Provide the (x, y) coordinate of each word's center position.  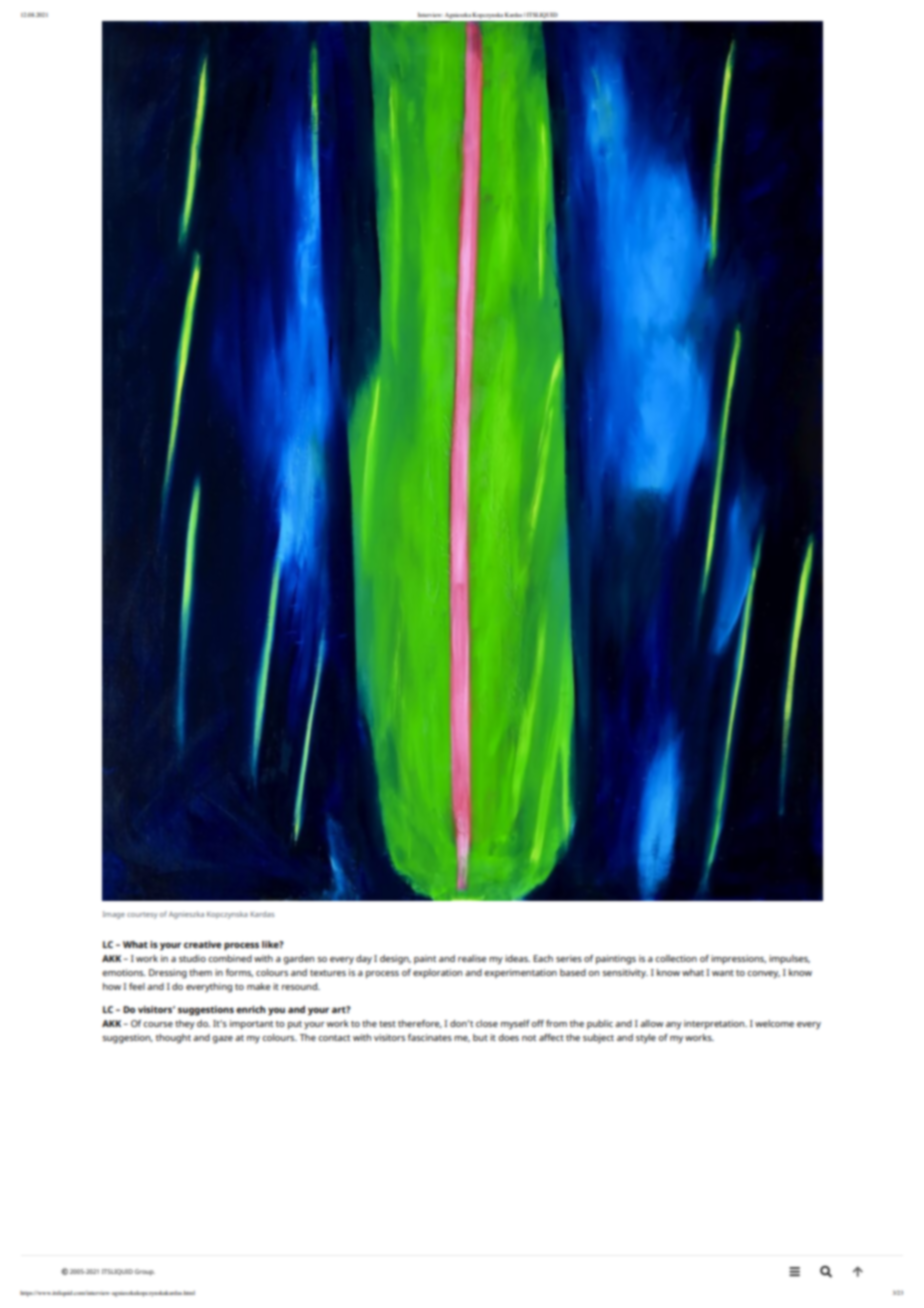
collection (676, 958)
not (529, 1038)
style (646, 1039)
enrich (251, 1009)
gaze (222, 1040)
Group (145, 1272)
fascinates (430, 1037)
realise (472, 958)
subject (598, 1038)
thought (173, 1039)
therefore (420, 1024)
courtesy (142, 915)
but (480, 1037)
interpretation (715, 1024)
